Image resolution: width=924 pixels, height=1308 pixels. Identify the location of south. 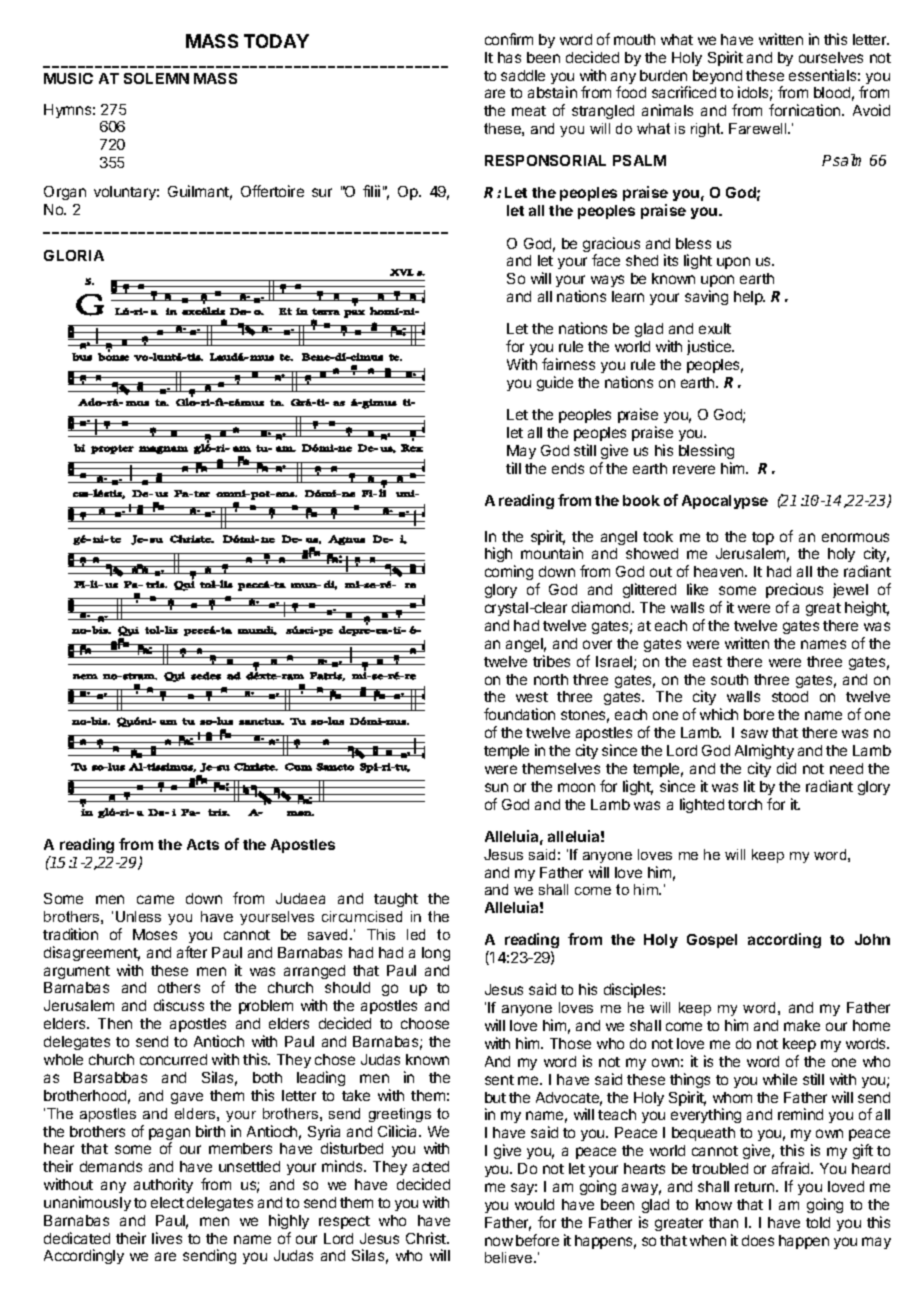
(729, 679).
